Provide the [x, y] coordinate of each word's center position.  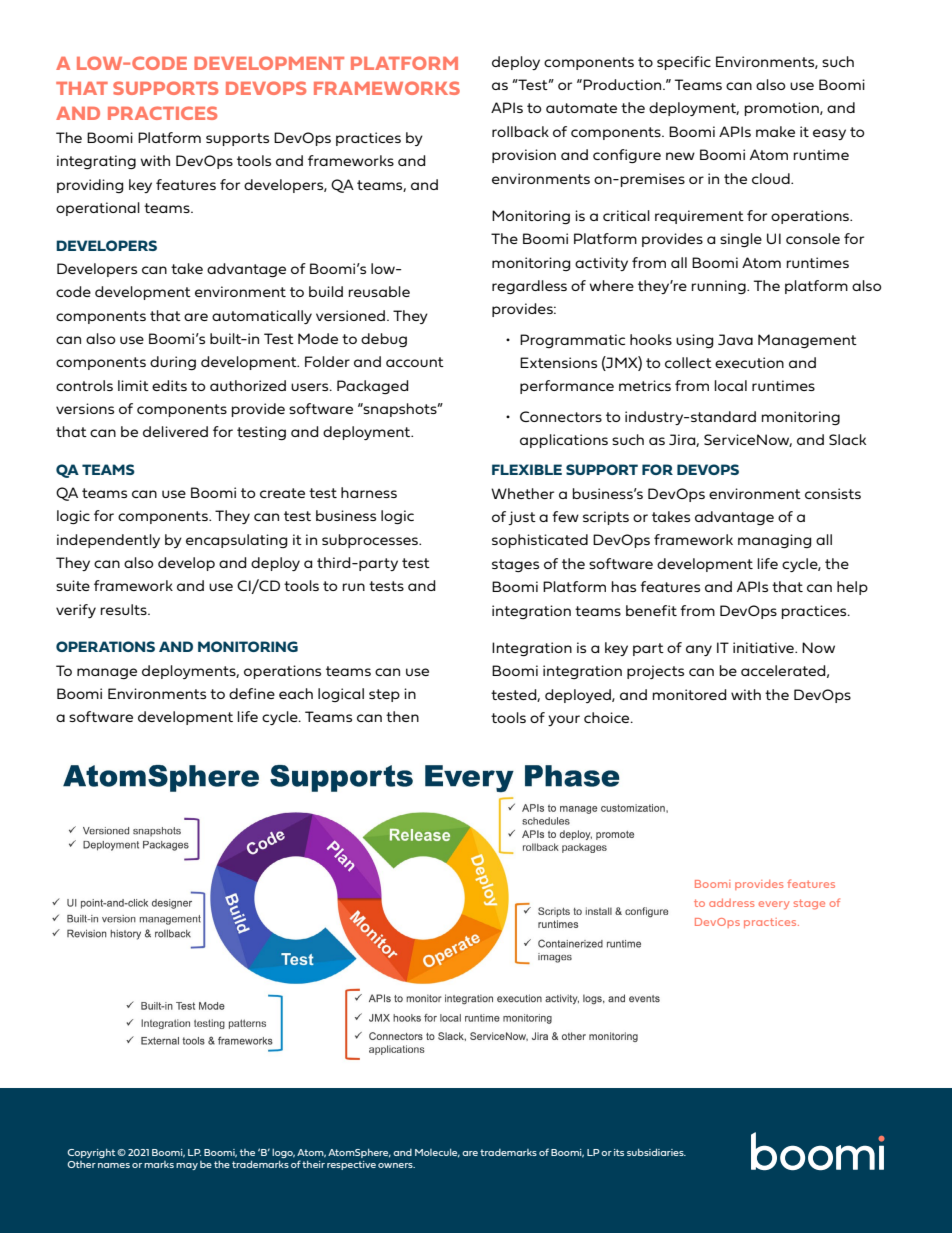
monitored [690, 694]
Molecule [437, 1153]
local [731, 385]
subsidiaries [656, 1152]
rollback [520, 131]
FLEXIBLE [527, 469]
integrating [96, 162]
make [775, 131]
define [252, 693]
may [187, 1166]
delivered [175, 431]
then [402, 716]
